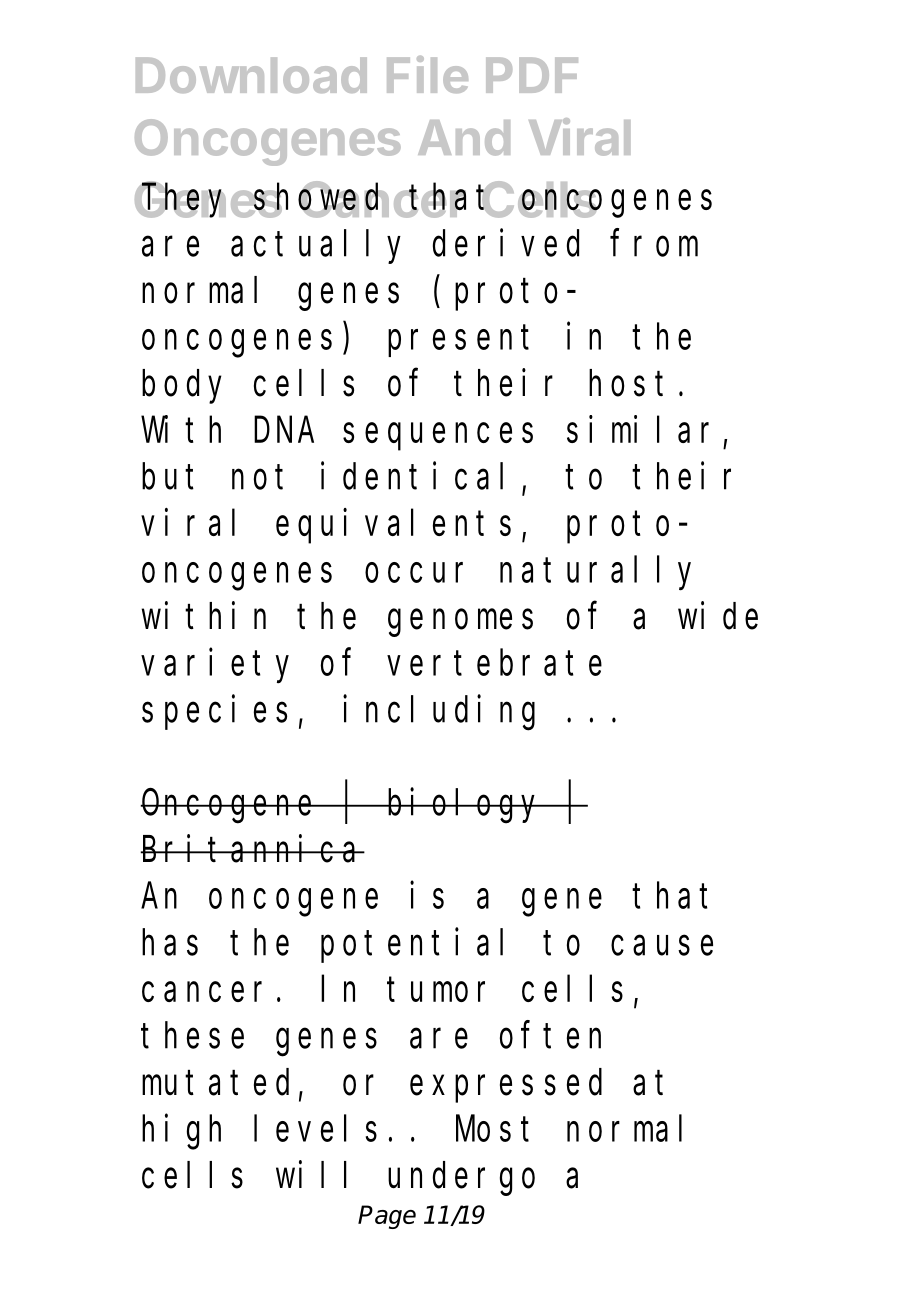  Describe the element at coordinates (654, 243) in the screenshot. I see `from` at that location.
